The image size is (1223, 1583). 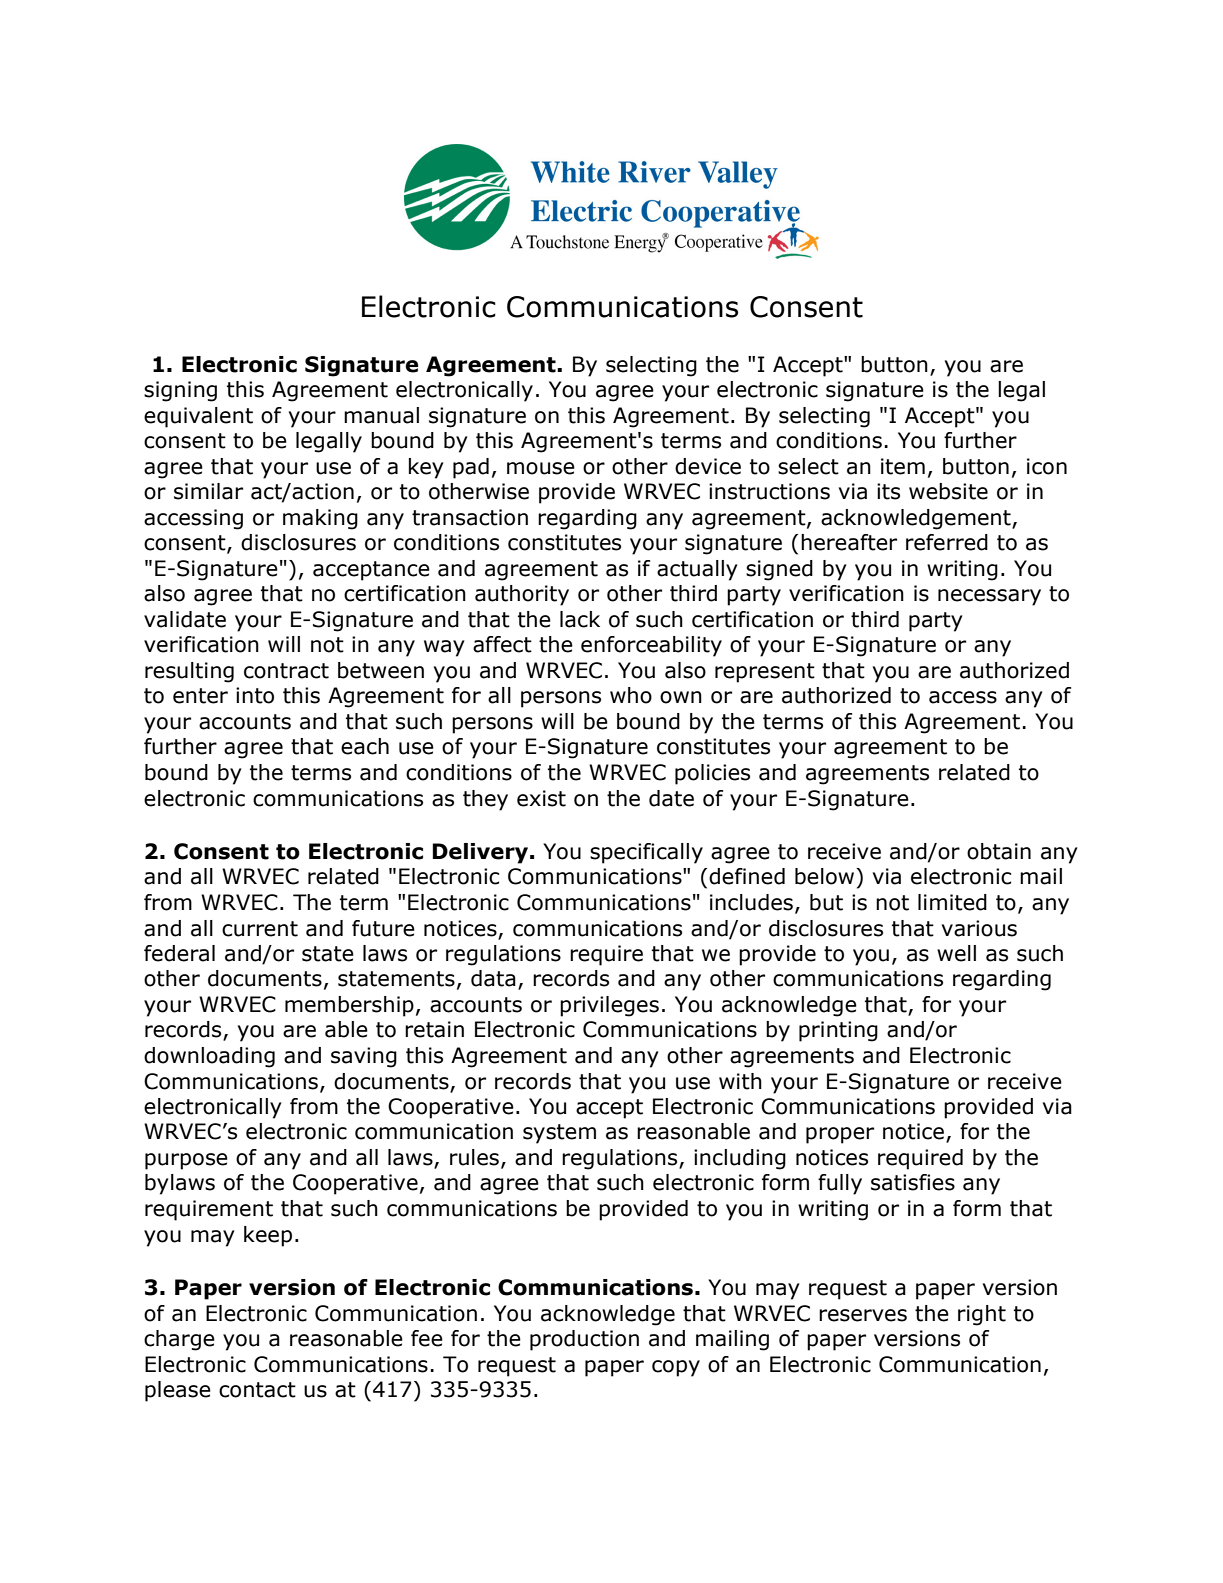 What do you see at coordinates (260, 929) in the screenshot?
I see `current` at bounding box center [260, 929].
